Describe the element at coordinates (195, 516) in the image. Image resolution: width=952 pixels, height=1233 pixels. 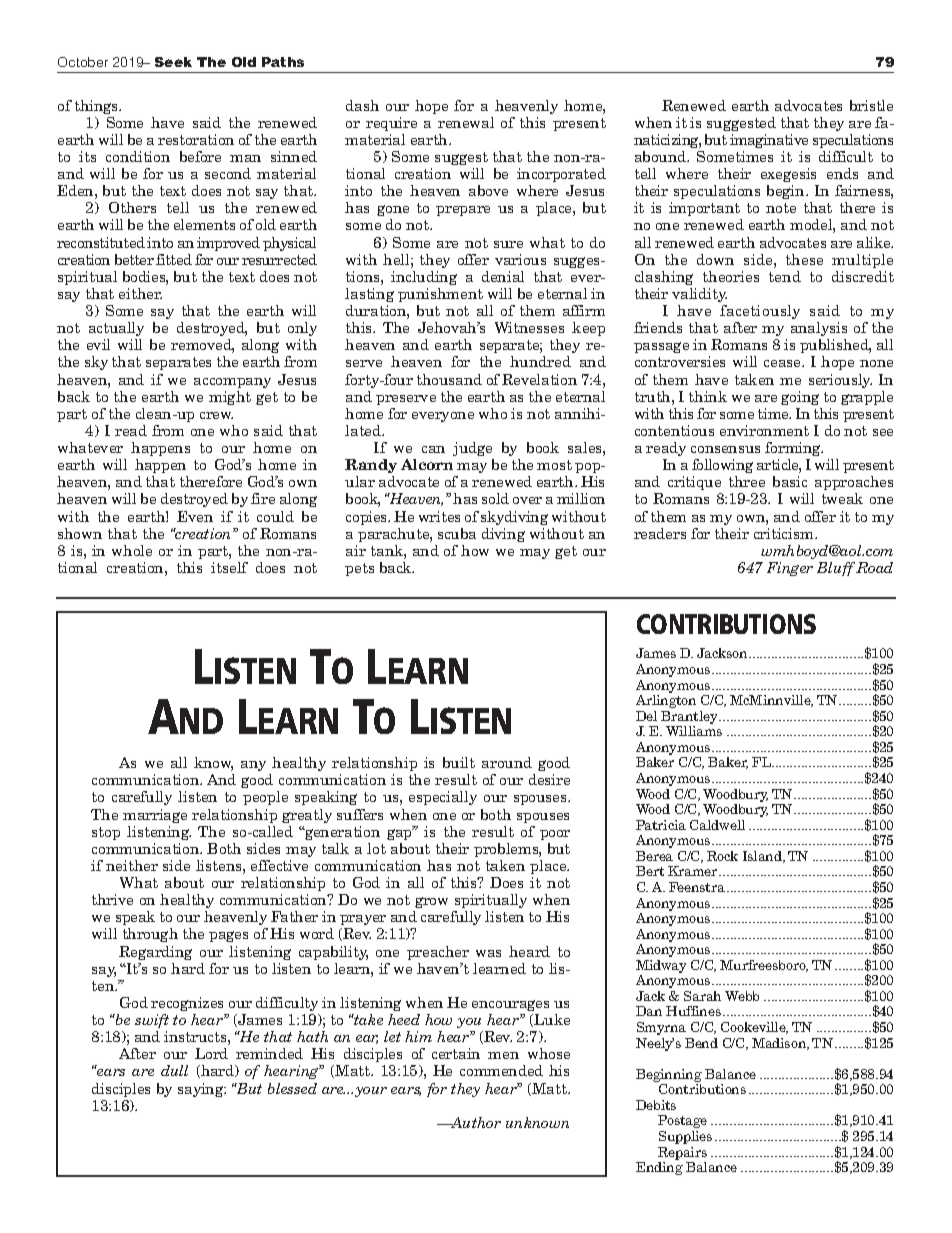
I see `Even` at that location.
